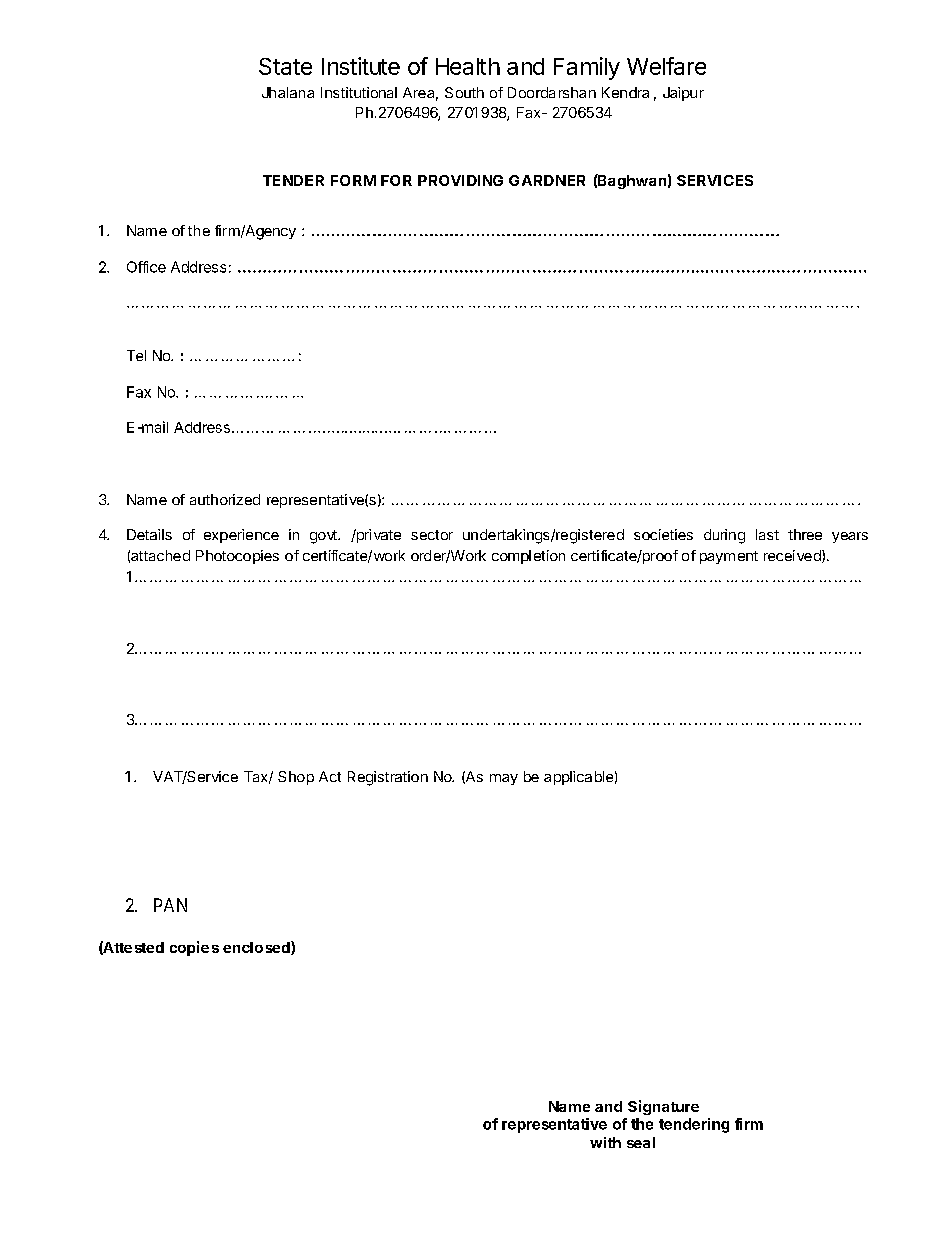 This image has width=952, height=1233. What do you see at coordinates (225, 499) in the image?
I see `authorized` at bounding box center [225, 499].
